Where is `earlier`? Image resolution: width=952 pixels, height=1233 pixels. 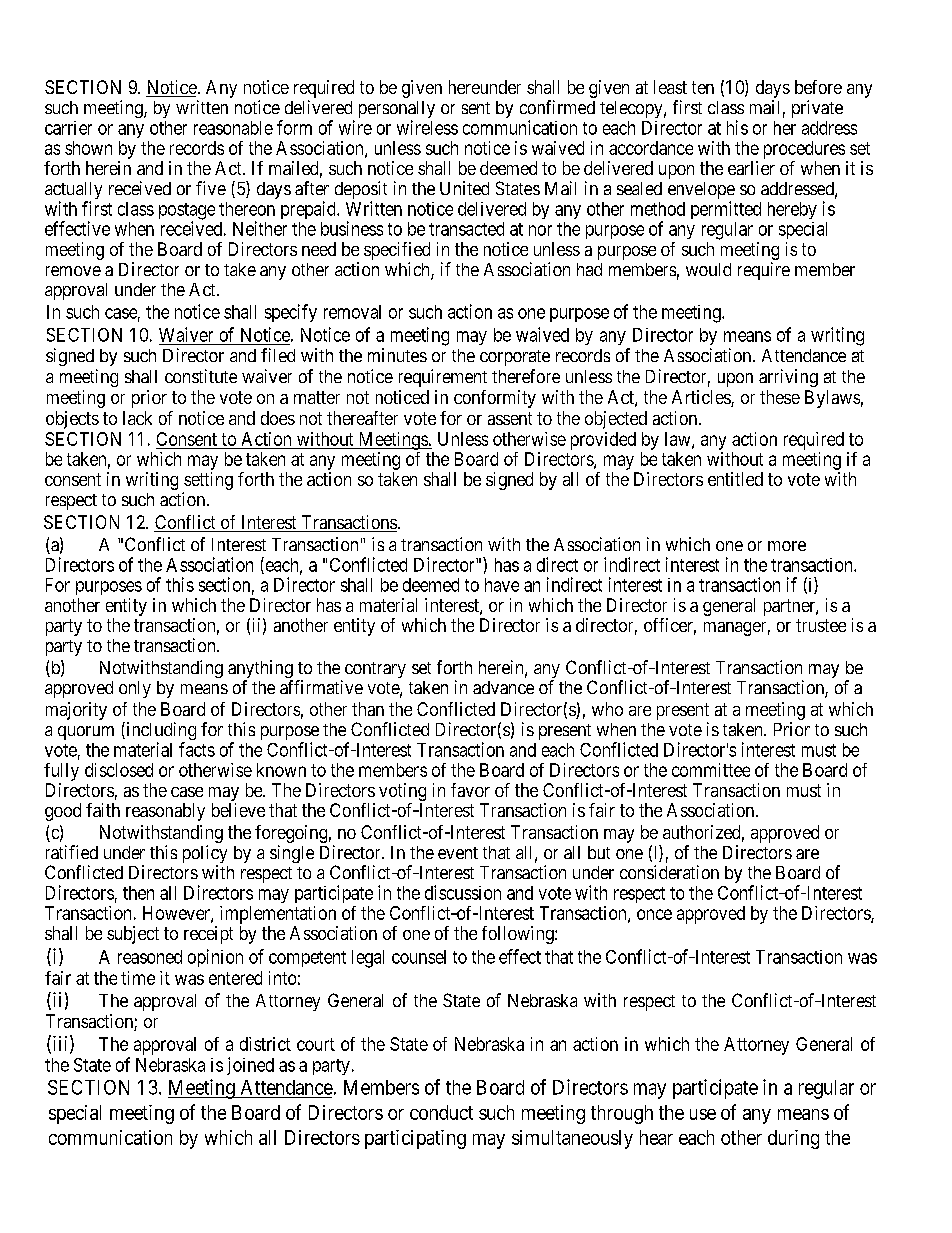
earlier is located at coordinates (751, 168).
